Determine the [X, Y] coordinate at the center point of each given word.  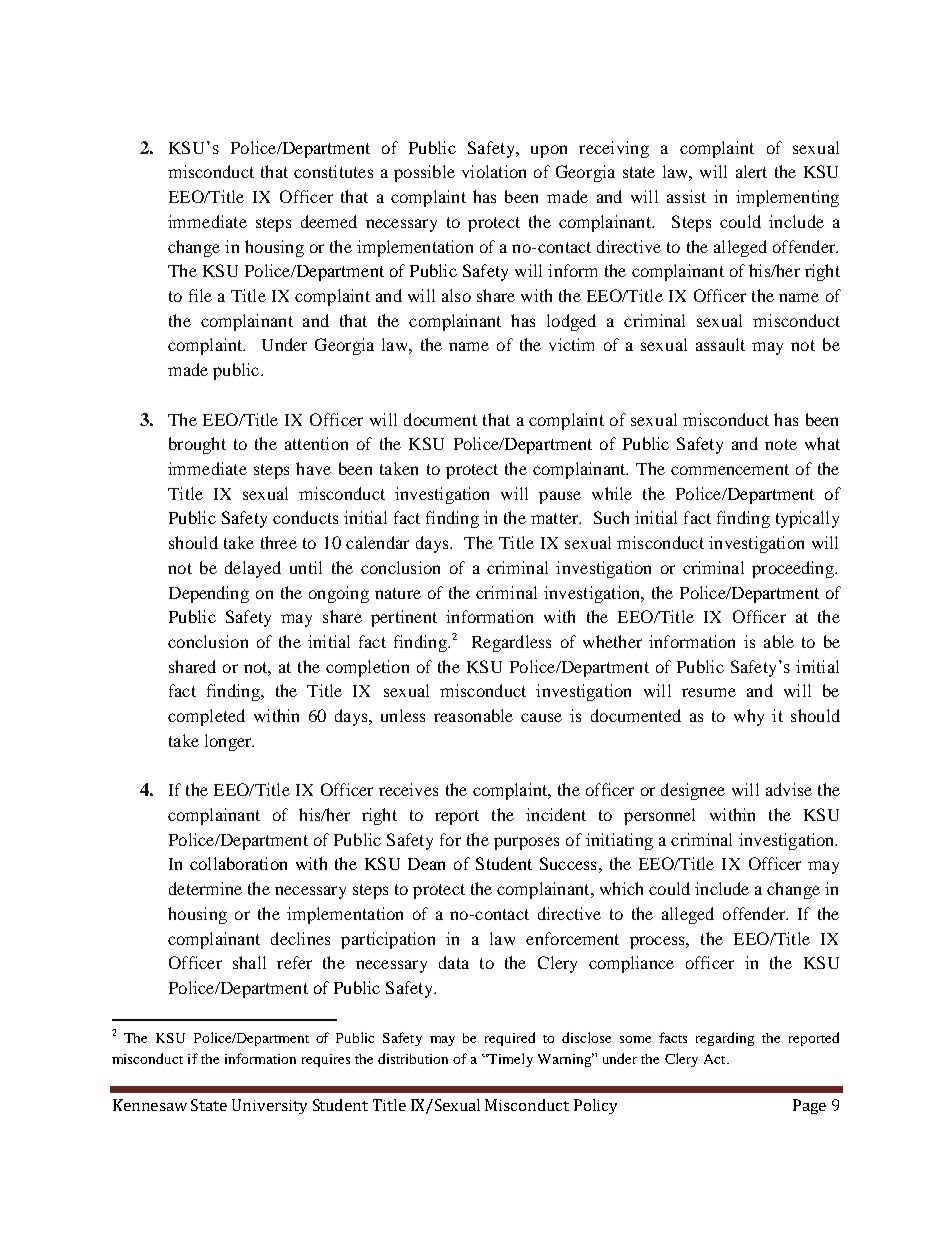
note [781, 444]
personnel [659, 816]
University [269, 1106]
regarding [725, 1039]
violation [494, 171]
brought [197, 445]
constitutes [333, 171]
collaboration [238, 863]
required [510, 1039]
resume [709, 692]
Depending [209, 594]
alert [751, 171]
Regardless [511, 643]
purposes [526, 843]
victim [571, 344]
